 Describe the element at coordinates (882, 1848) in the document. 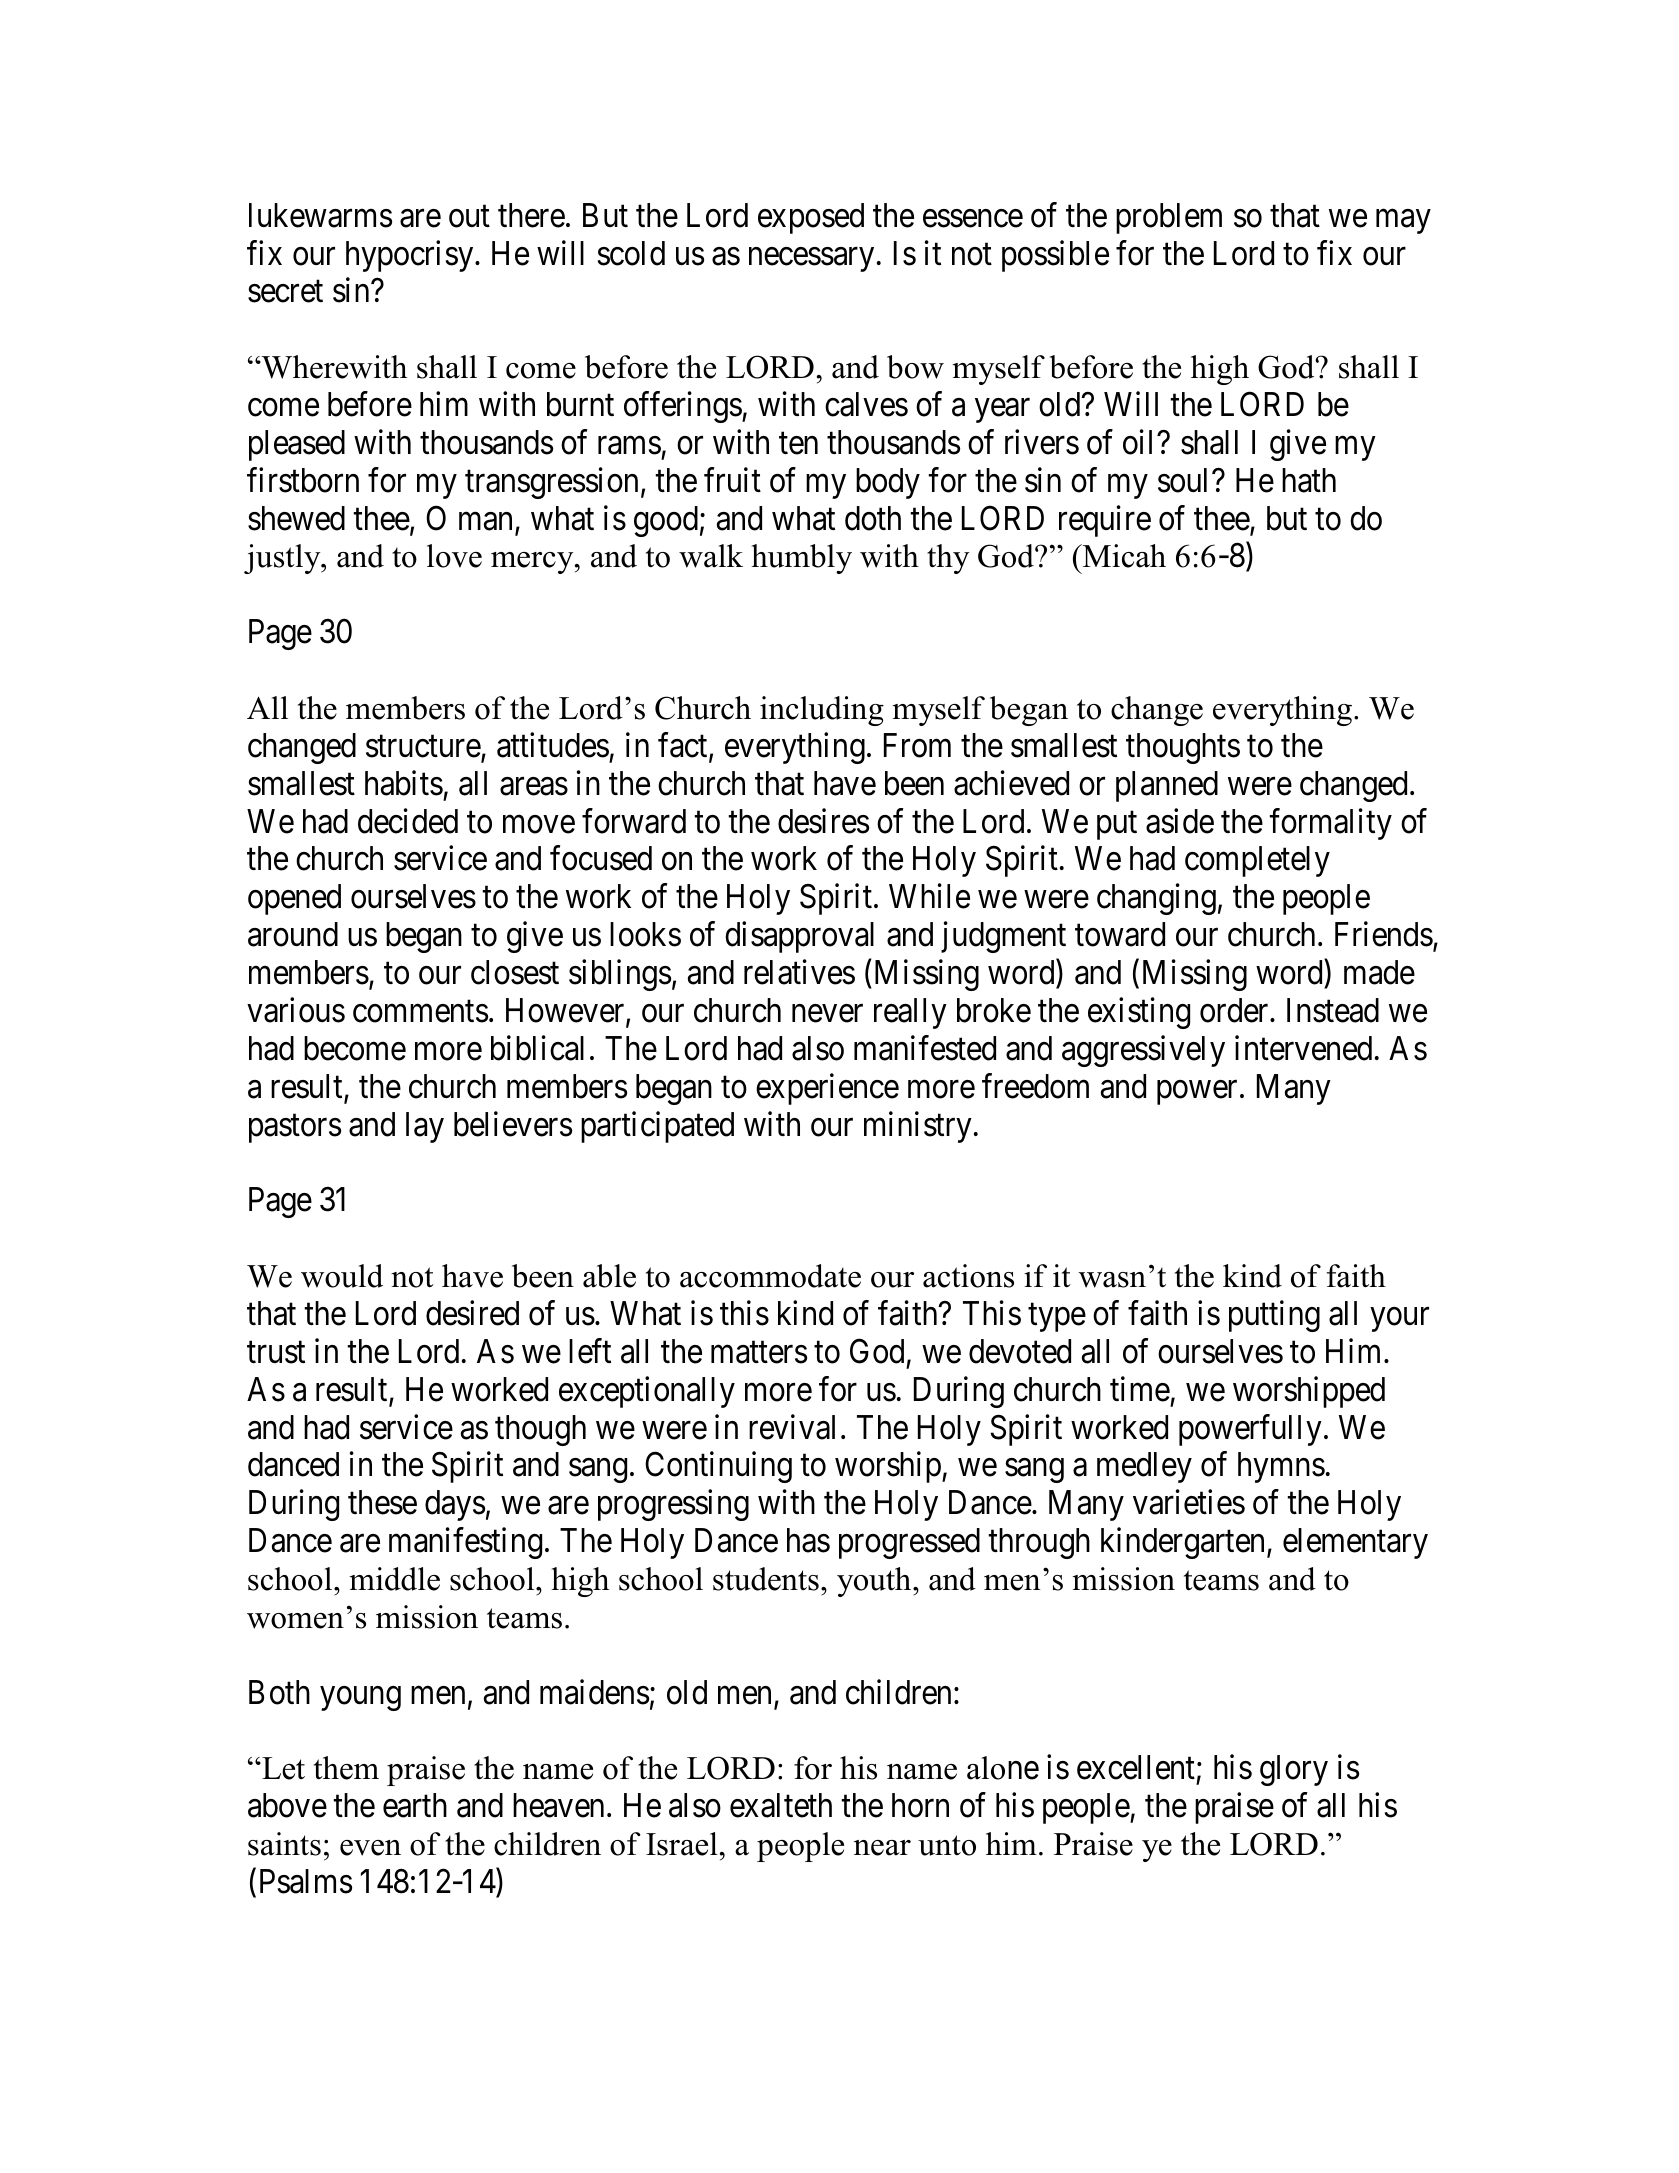

I see `near` at that location.
